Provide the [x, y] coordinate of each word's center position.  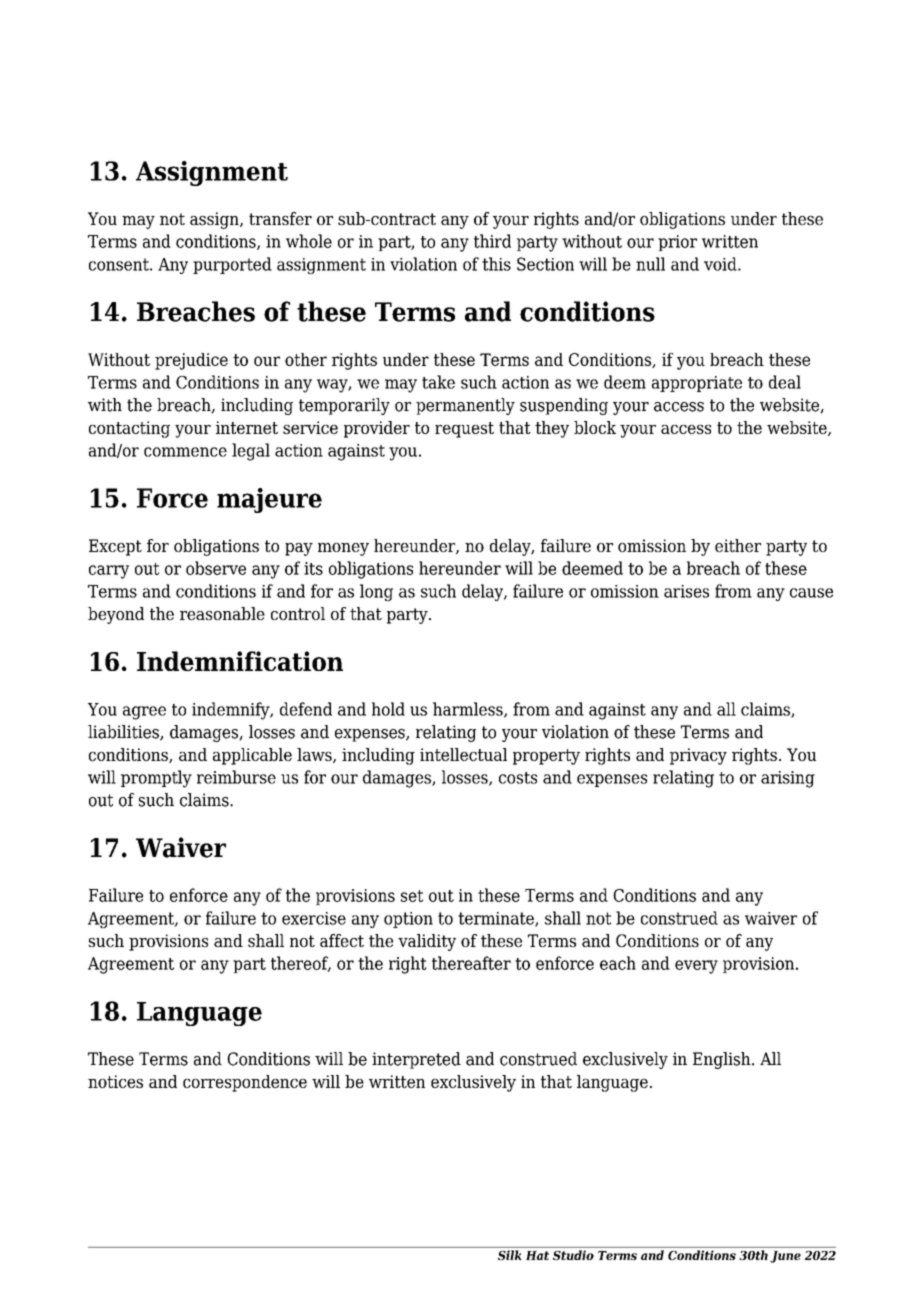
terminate [497, 919]
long [376, 592]
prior [677, 243]
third [492, 241]
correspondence [245, 1083]
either [738, 545]
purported [232, 265]
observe [216, 568]
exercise [314, 918]
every [696, 967]
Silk [509, 1255]
